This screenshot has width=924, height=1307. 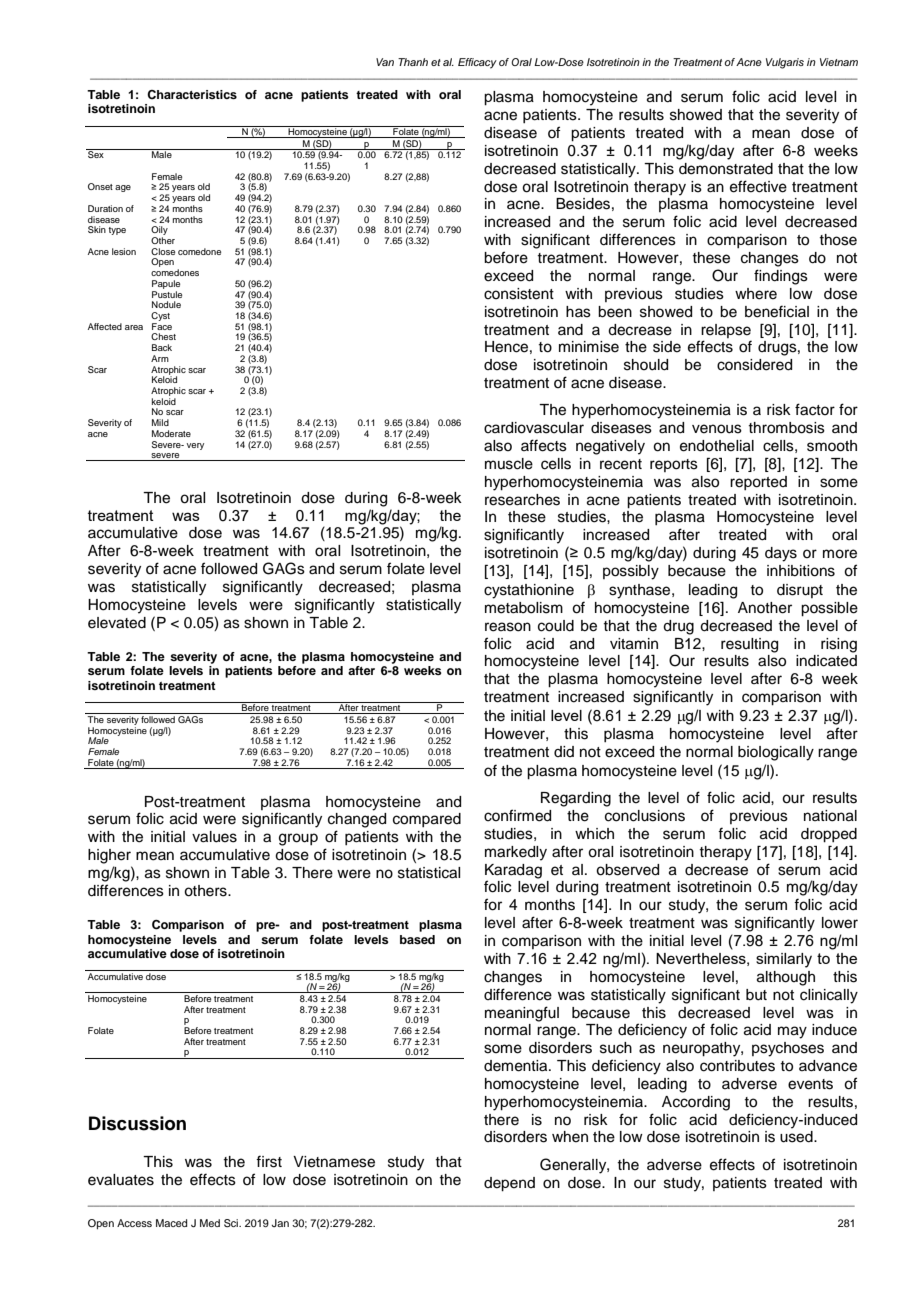 What do you see at coordinates (477, 63) in the screenshot?
I see `Efficacy` at bounding box center [477, 63].
